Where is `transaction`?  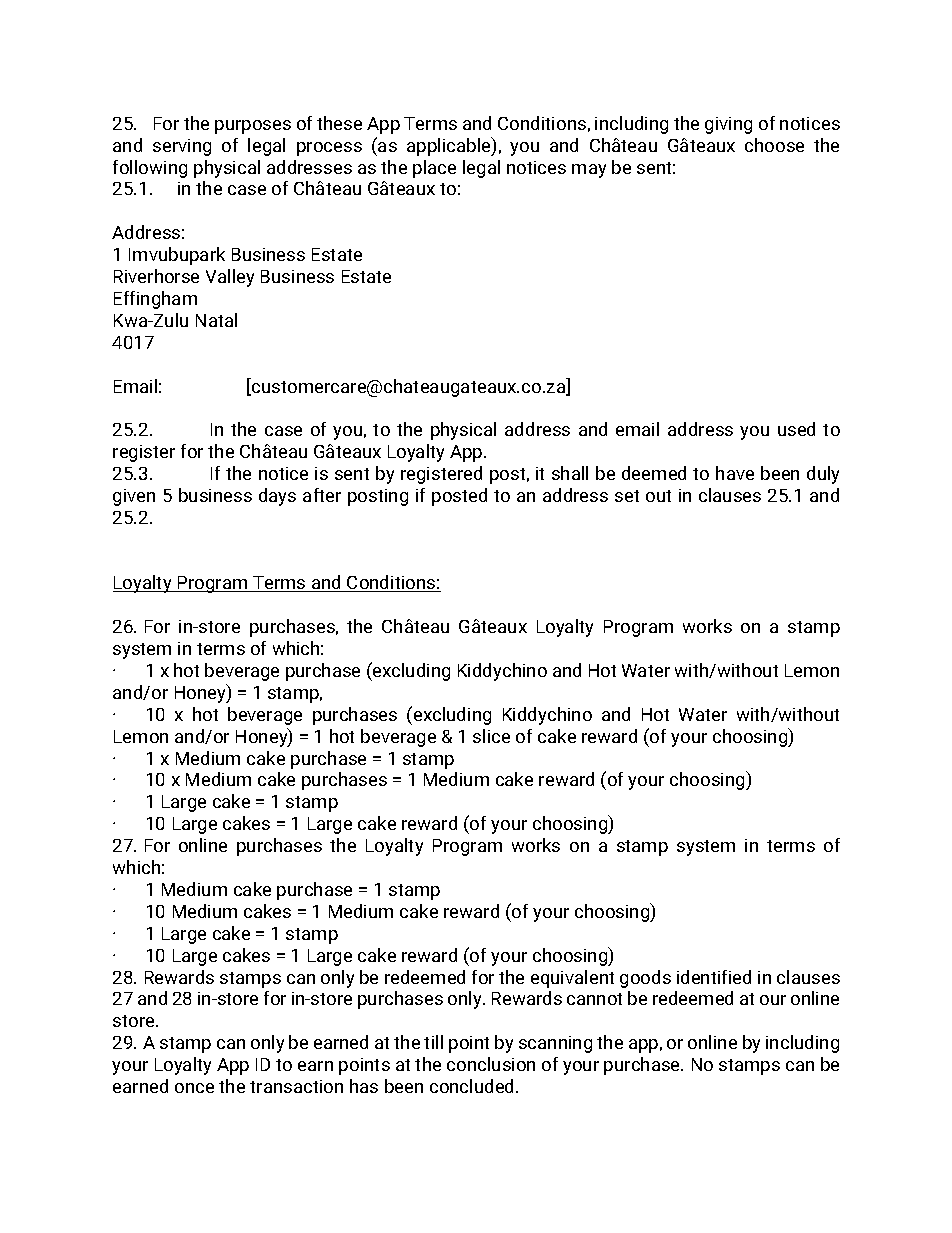 transaction is located at coordinates (296, 1086).
